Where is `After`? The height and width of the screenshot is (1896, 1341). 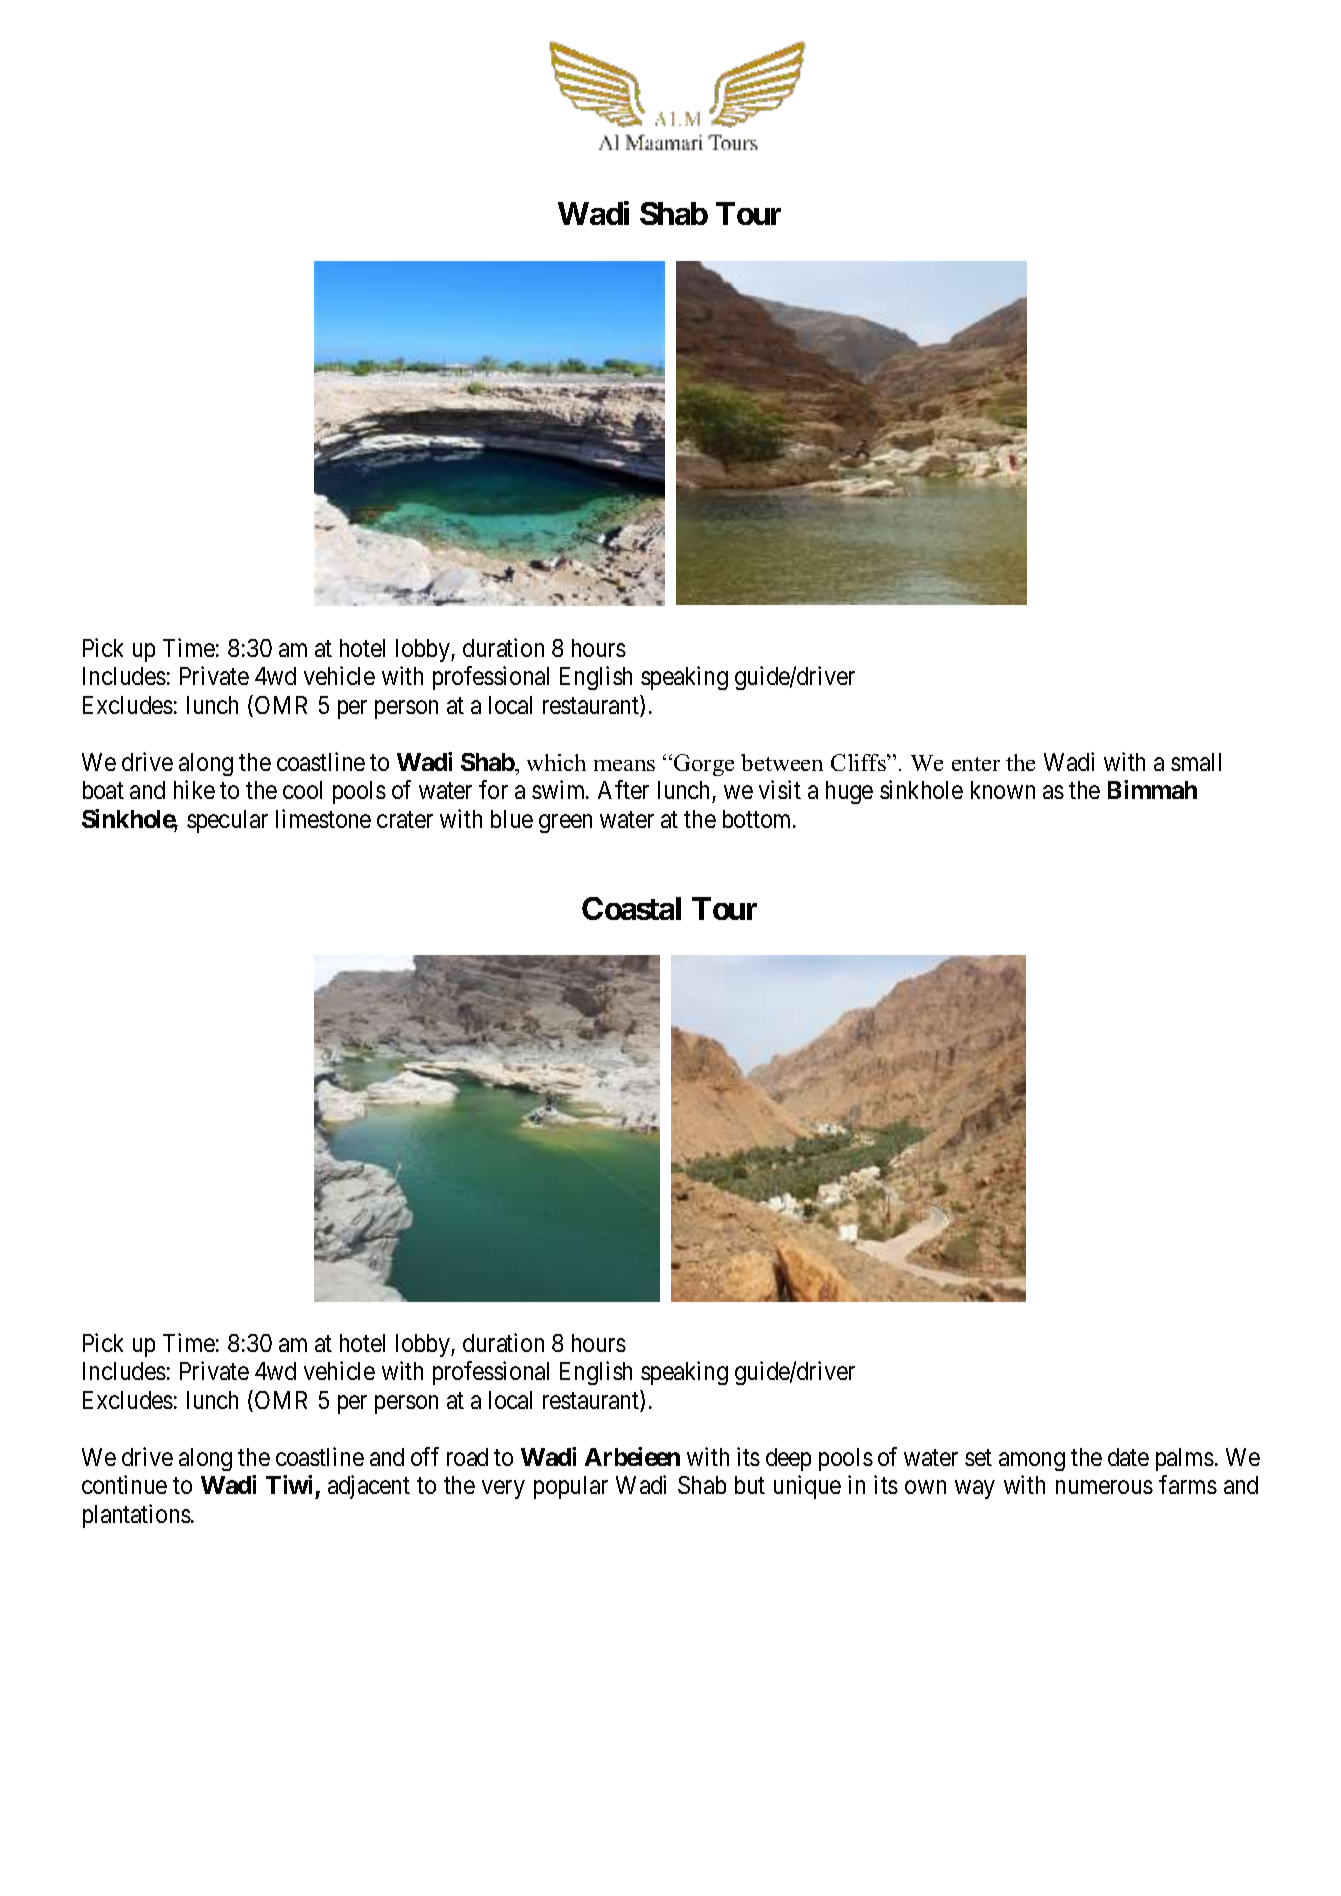 After is located at coordinates (623, 789).
